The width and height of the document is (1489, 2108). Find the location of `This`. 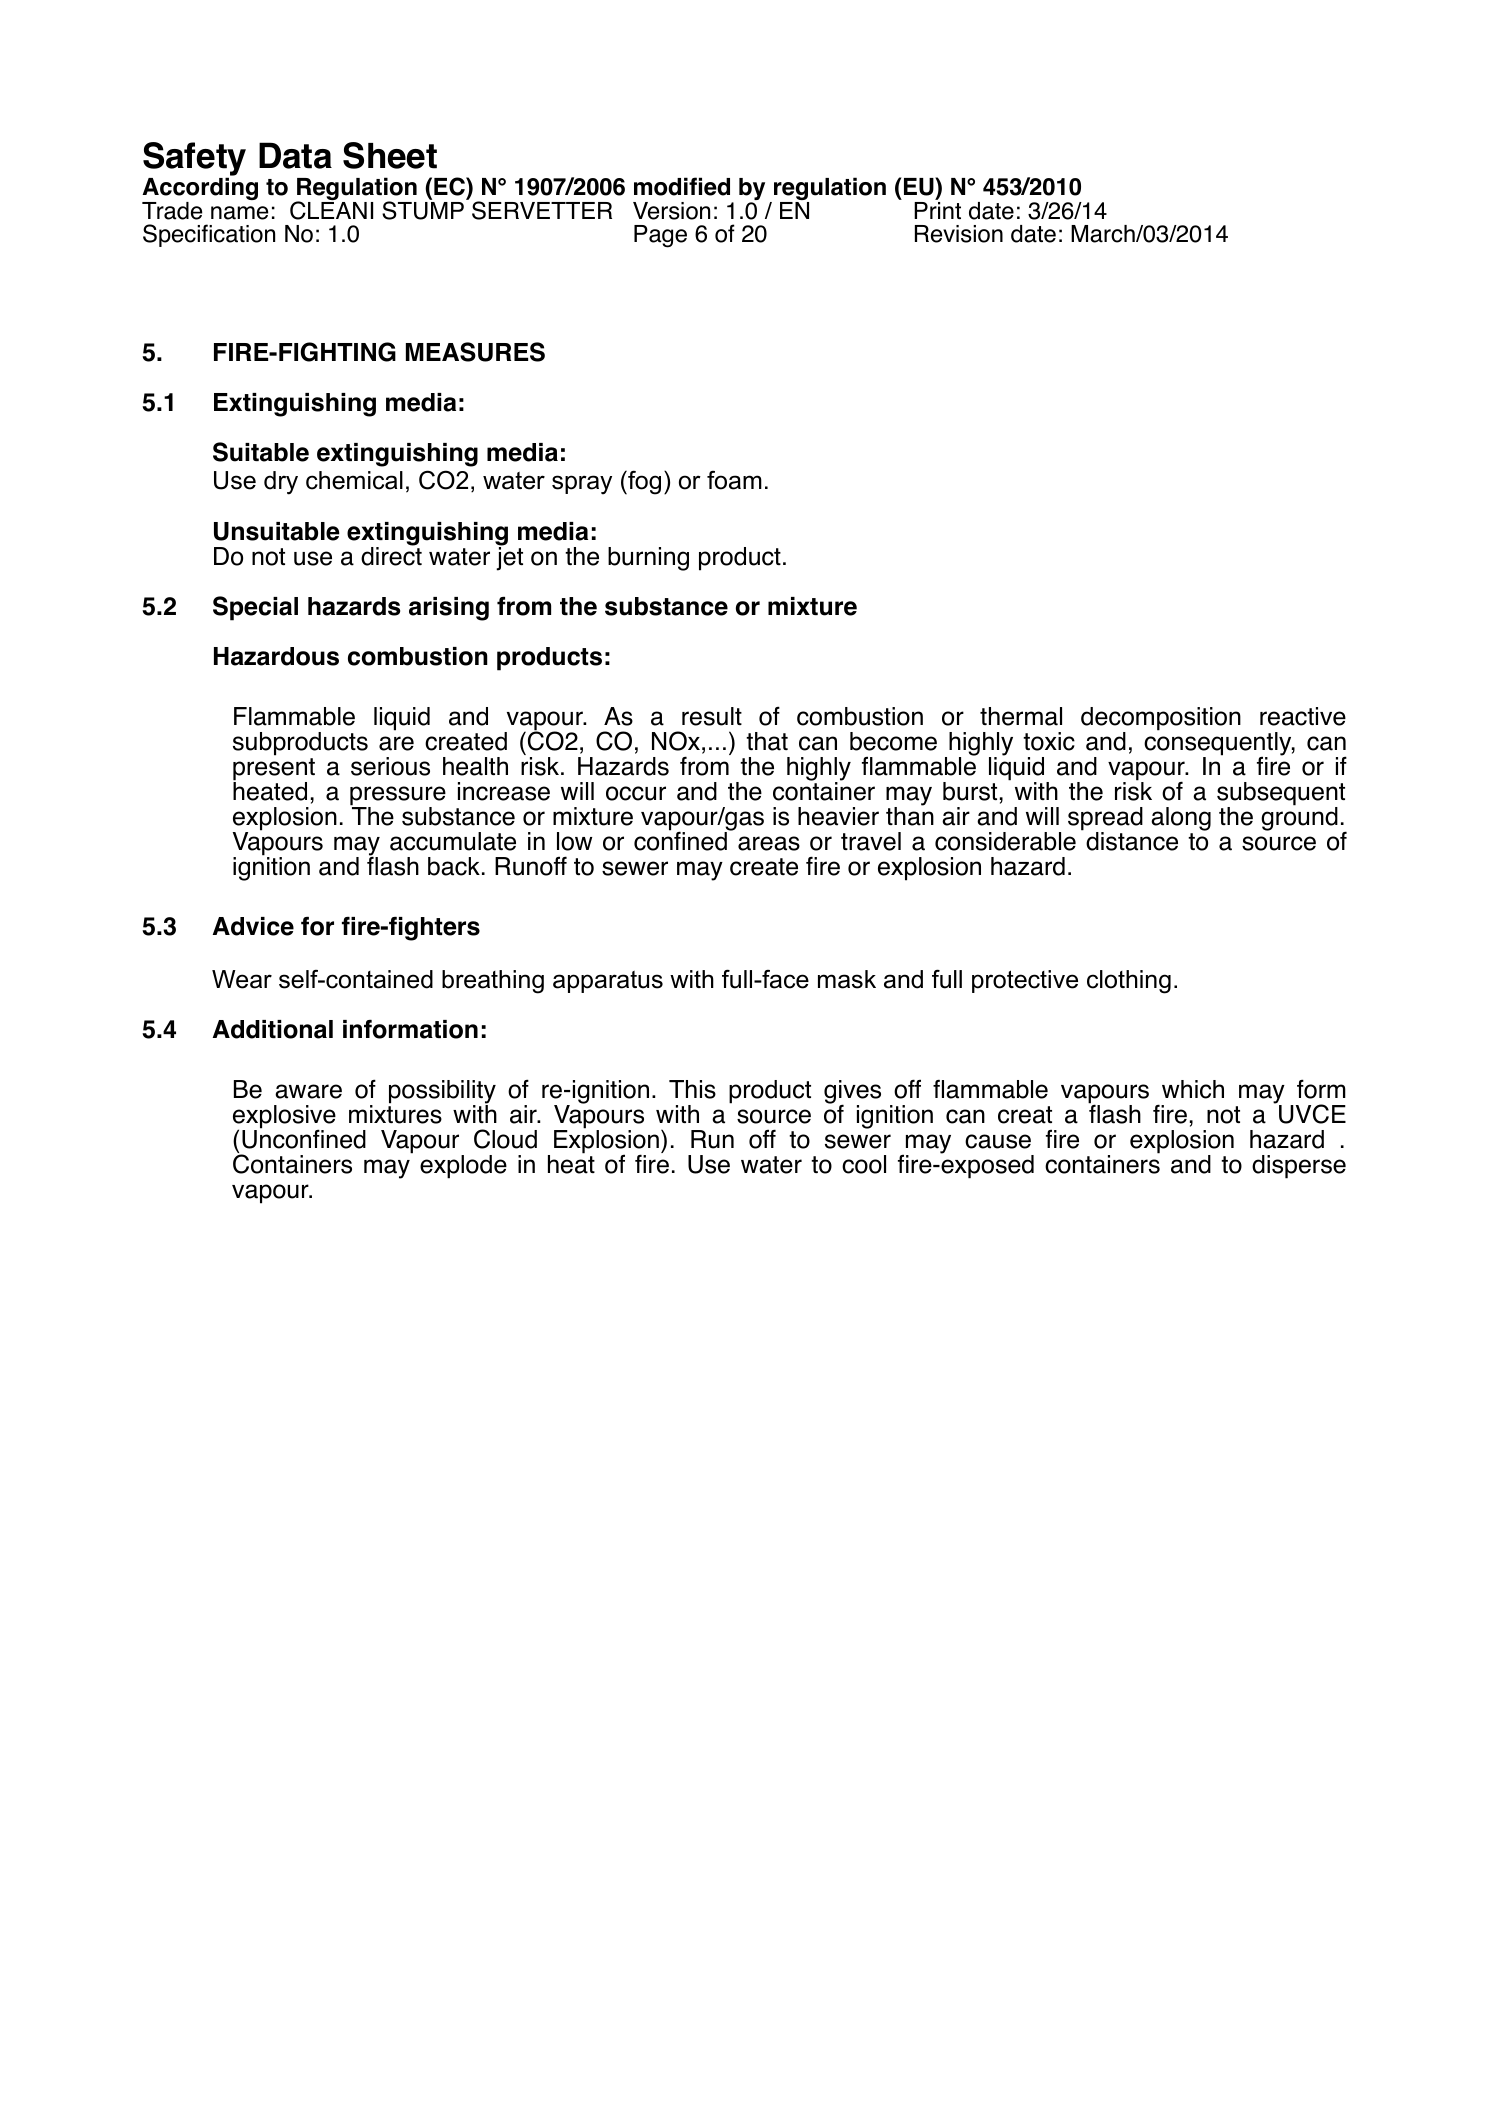

This is located at coordinates (692, 1089).
